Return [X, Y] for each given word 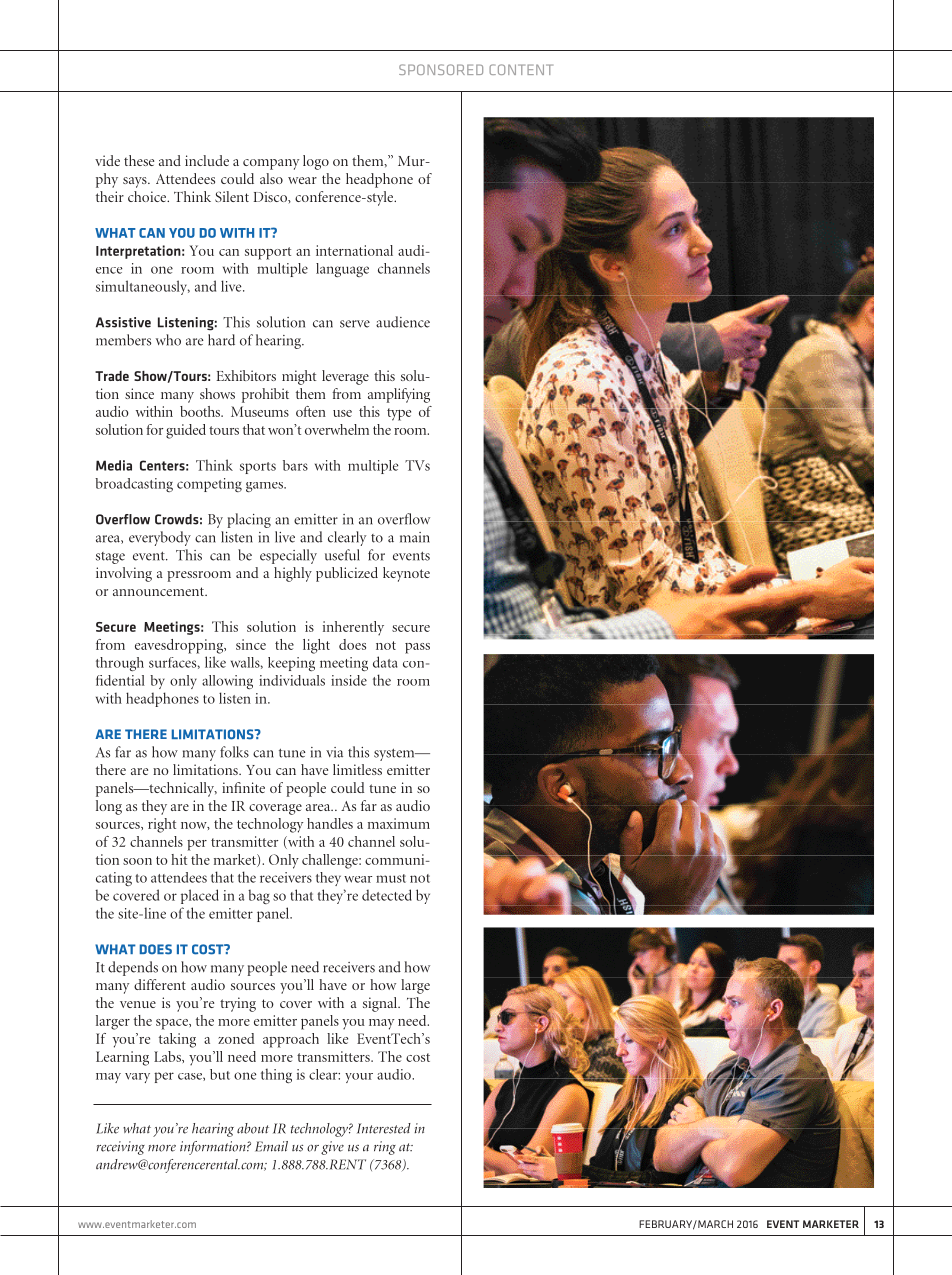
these [139, 160]
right [162, 825]
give [332, 1148]
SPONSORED [441, 69]
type [399, 414]
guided [186, 431]
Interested [384, 1128]
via [334, 752]
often [311, 411]
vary [137, 1078]
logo [316, 162]
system [395, 755]
